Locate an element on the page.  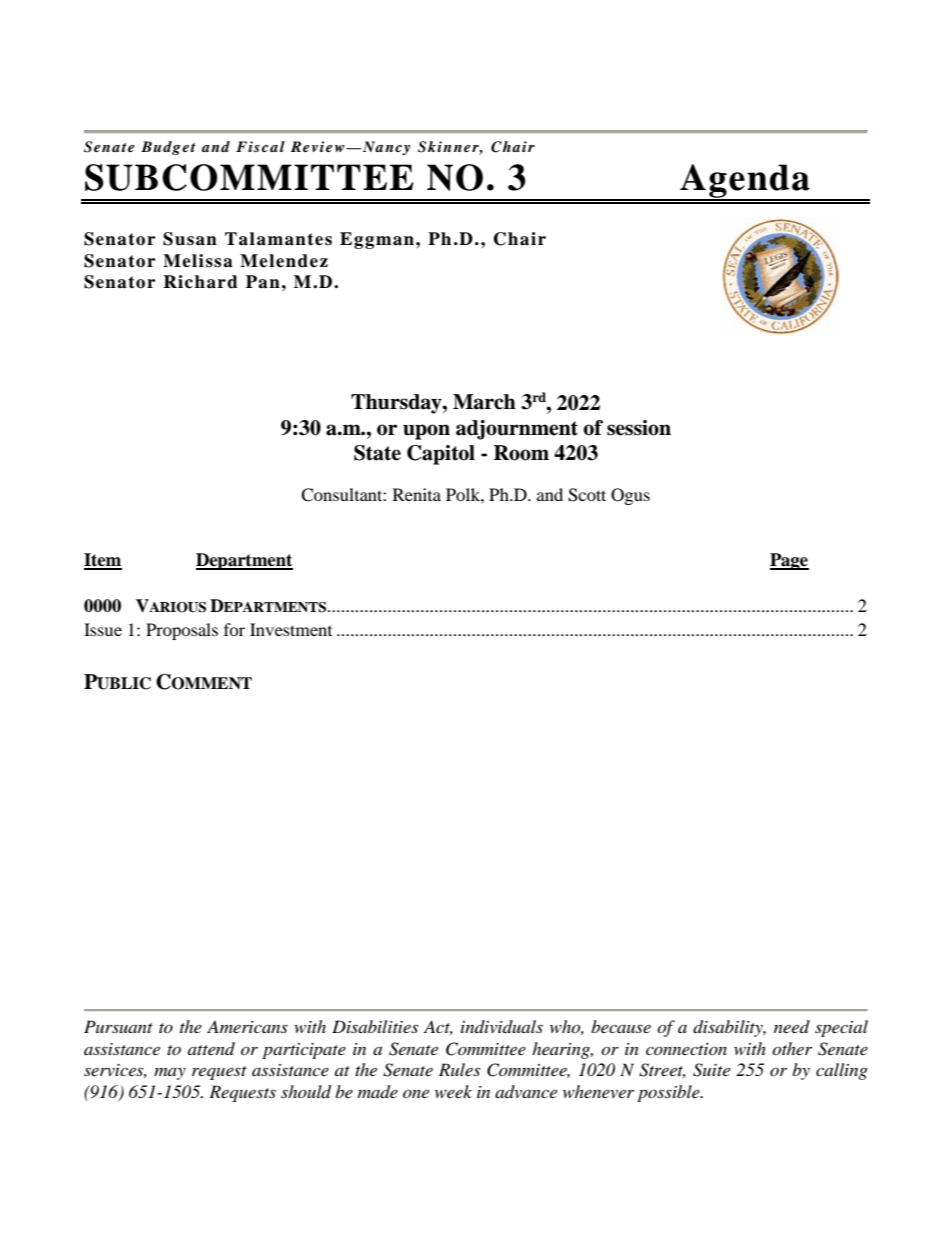
Investment is located at coordinates (291, 629).
